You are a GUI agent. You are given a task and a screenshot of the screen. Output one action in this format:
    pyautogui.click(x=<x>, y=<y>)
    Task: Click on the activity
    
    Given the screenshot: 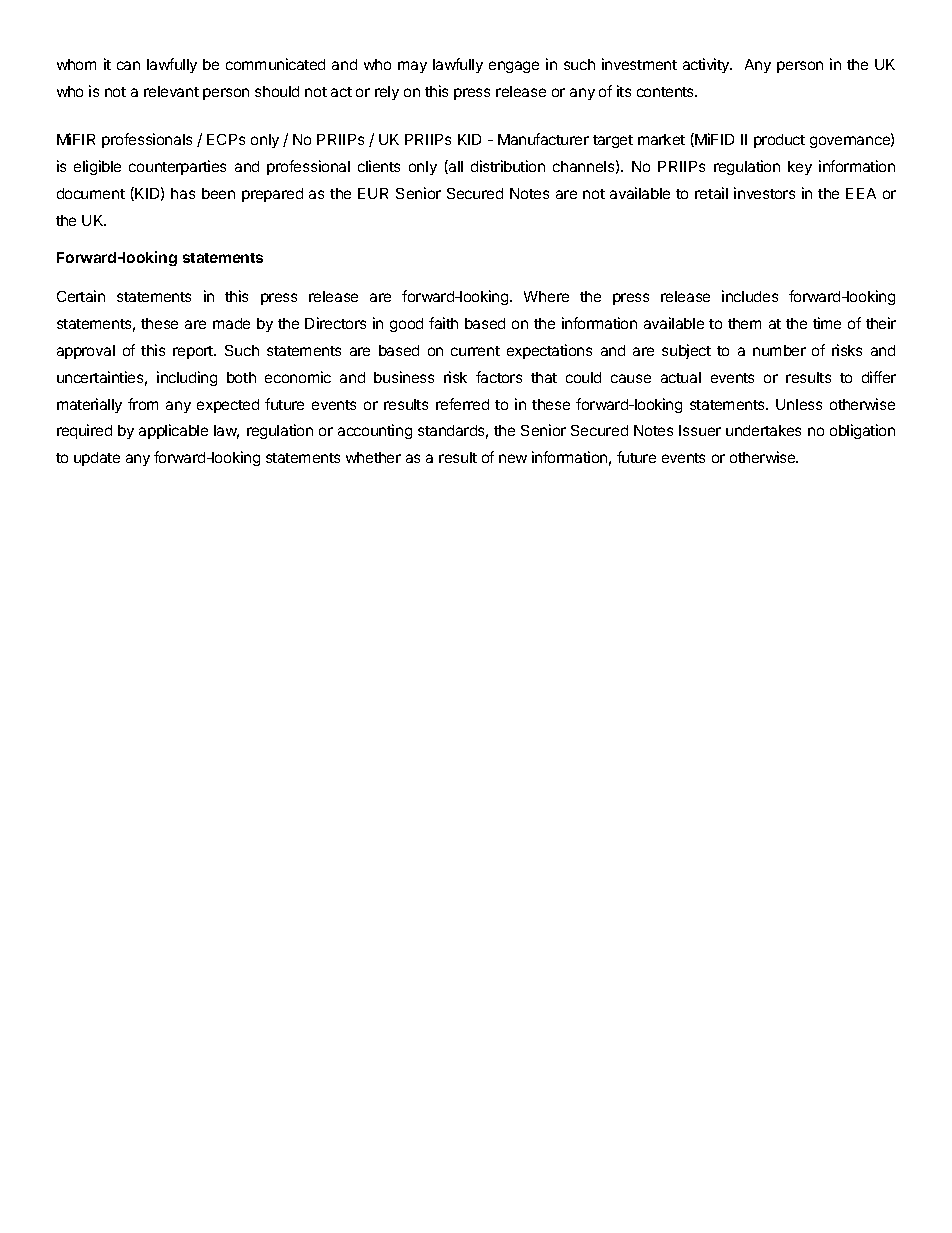 What is the action you would take?
    pyautogui.click(x=707, y=65)
